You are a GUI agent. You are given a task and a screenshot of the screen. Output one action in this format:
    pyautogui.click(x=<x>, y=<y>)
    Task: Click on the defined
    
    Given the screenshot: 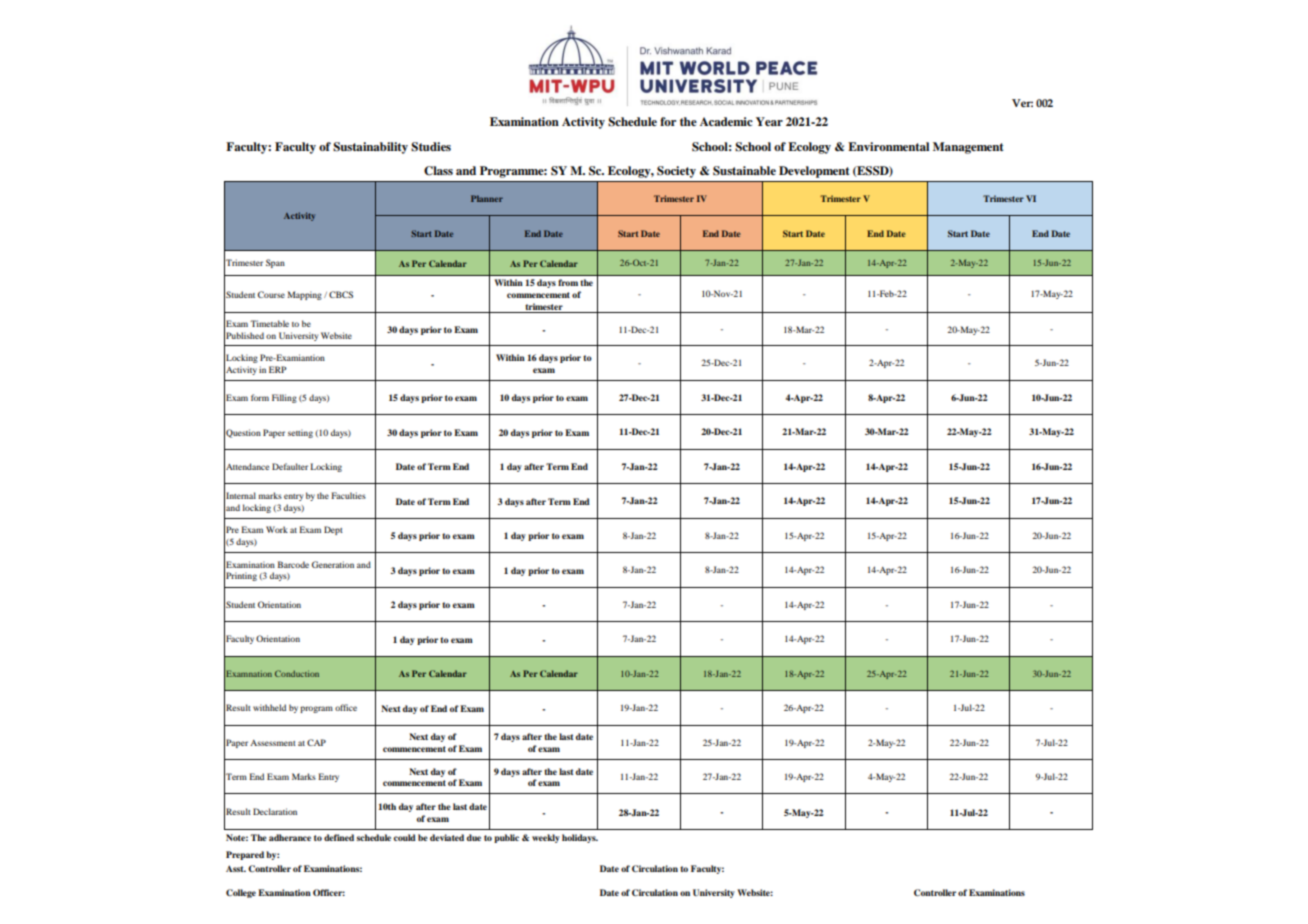 What is the action you would take?
    pyautogui.click(x=339, y=837)
